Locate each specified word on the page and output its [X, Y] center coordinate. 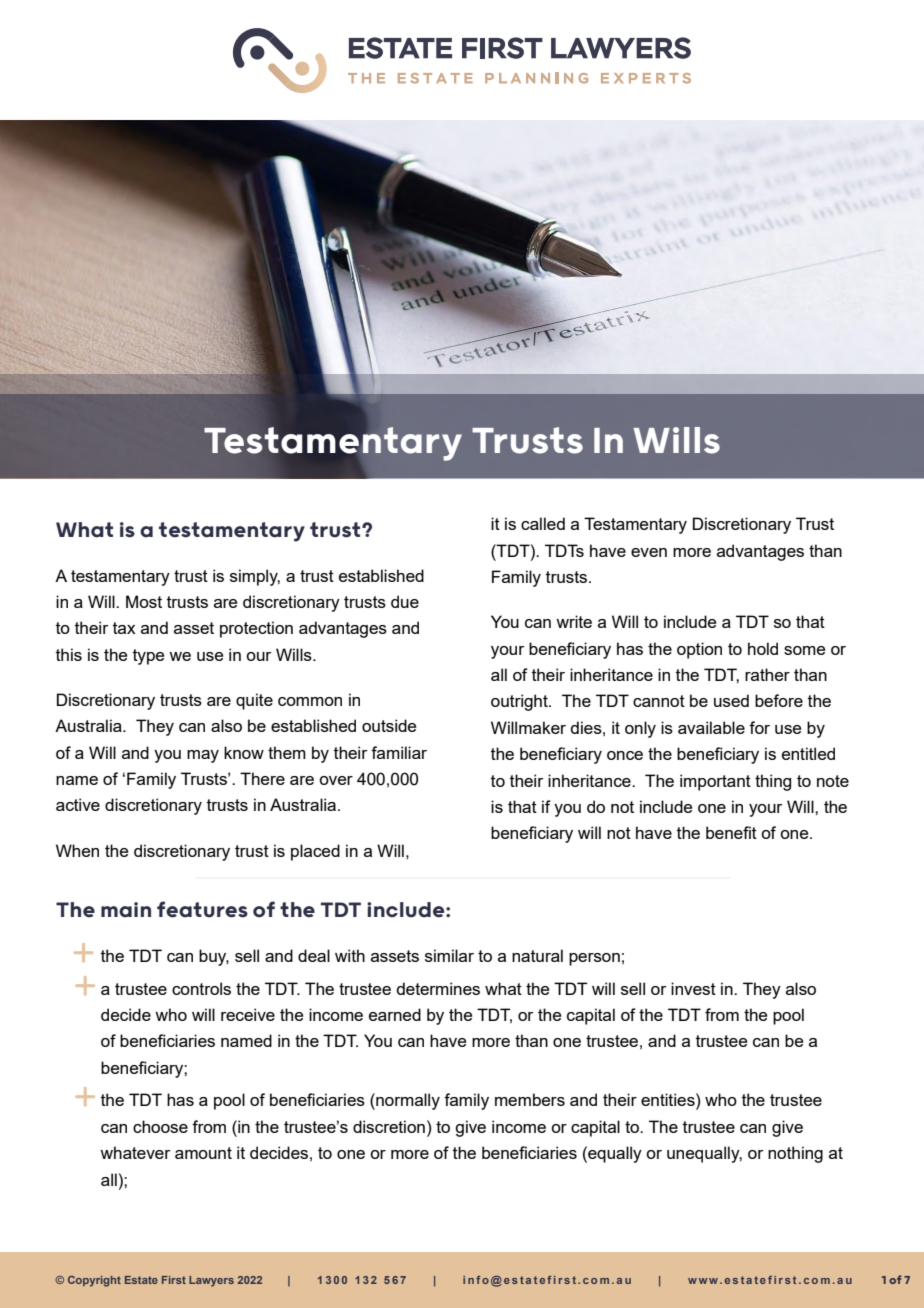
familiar [399, 752]
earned [395, 1014]
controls [201, 988]
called [543, 523]
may [203, 756]
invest [693, 988]
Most [144, 601]
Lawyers [211, 1281]
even [649, 552]
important [715, 782]
